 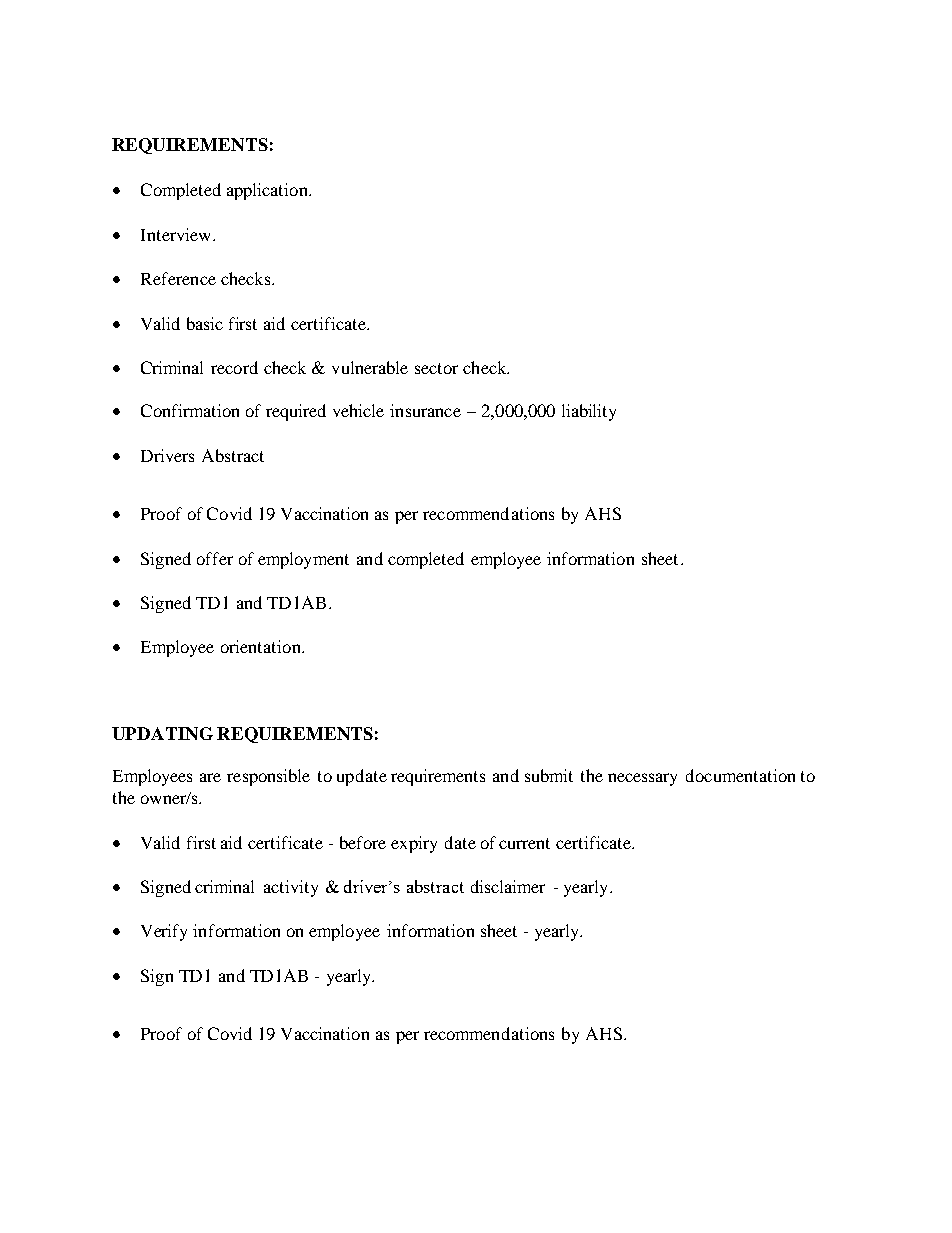 What do you see at coordinates (303, 560) in the screenshot?
I see `employment` at bounding box center [303, 560].
